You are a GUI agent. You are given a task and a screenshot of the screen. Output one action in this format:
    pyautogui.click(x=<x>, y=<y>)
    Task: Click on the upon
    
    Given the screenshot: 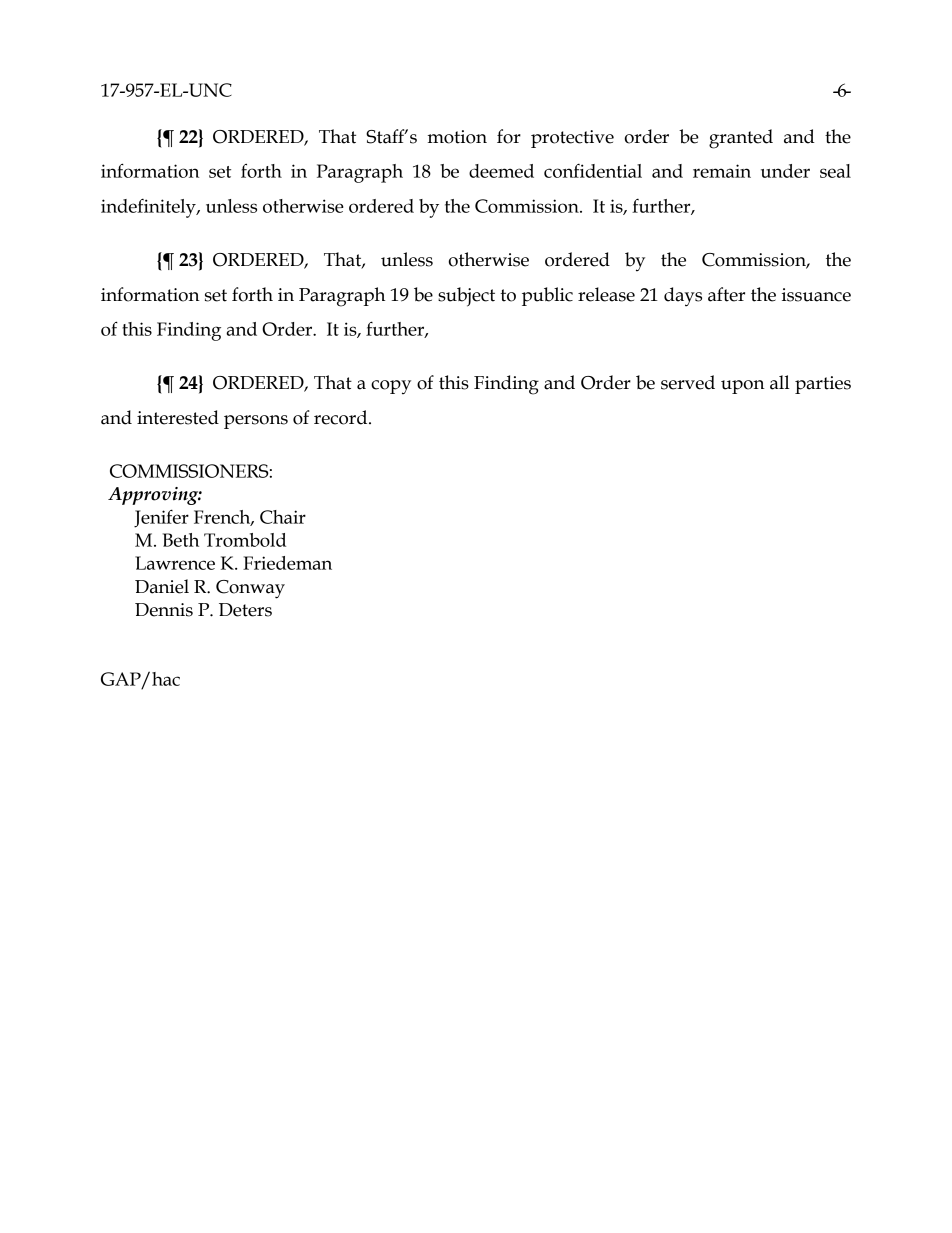 What is the action you would take?
    pyautogui.click(x=743, y=387)
